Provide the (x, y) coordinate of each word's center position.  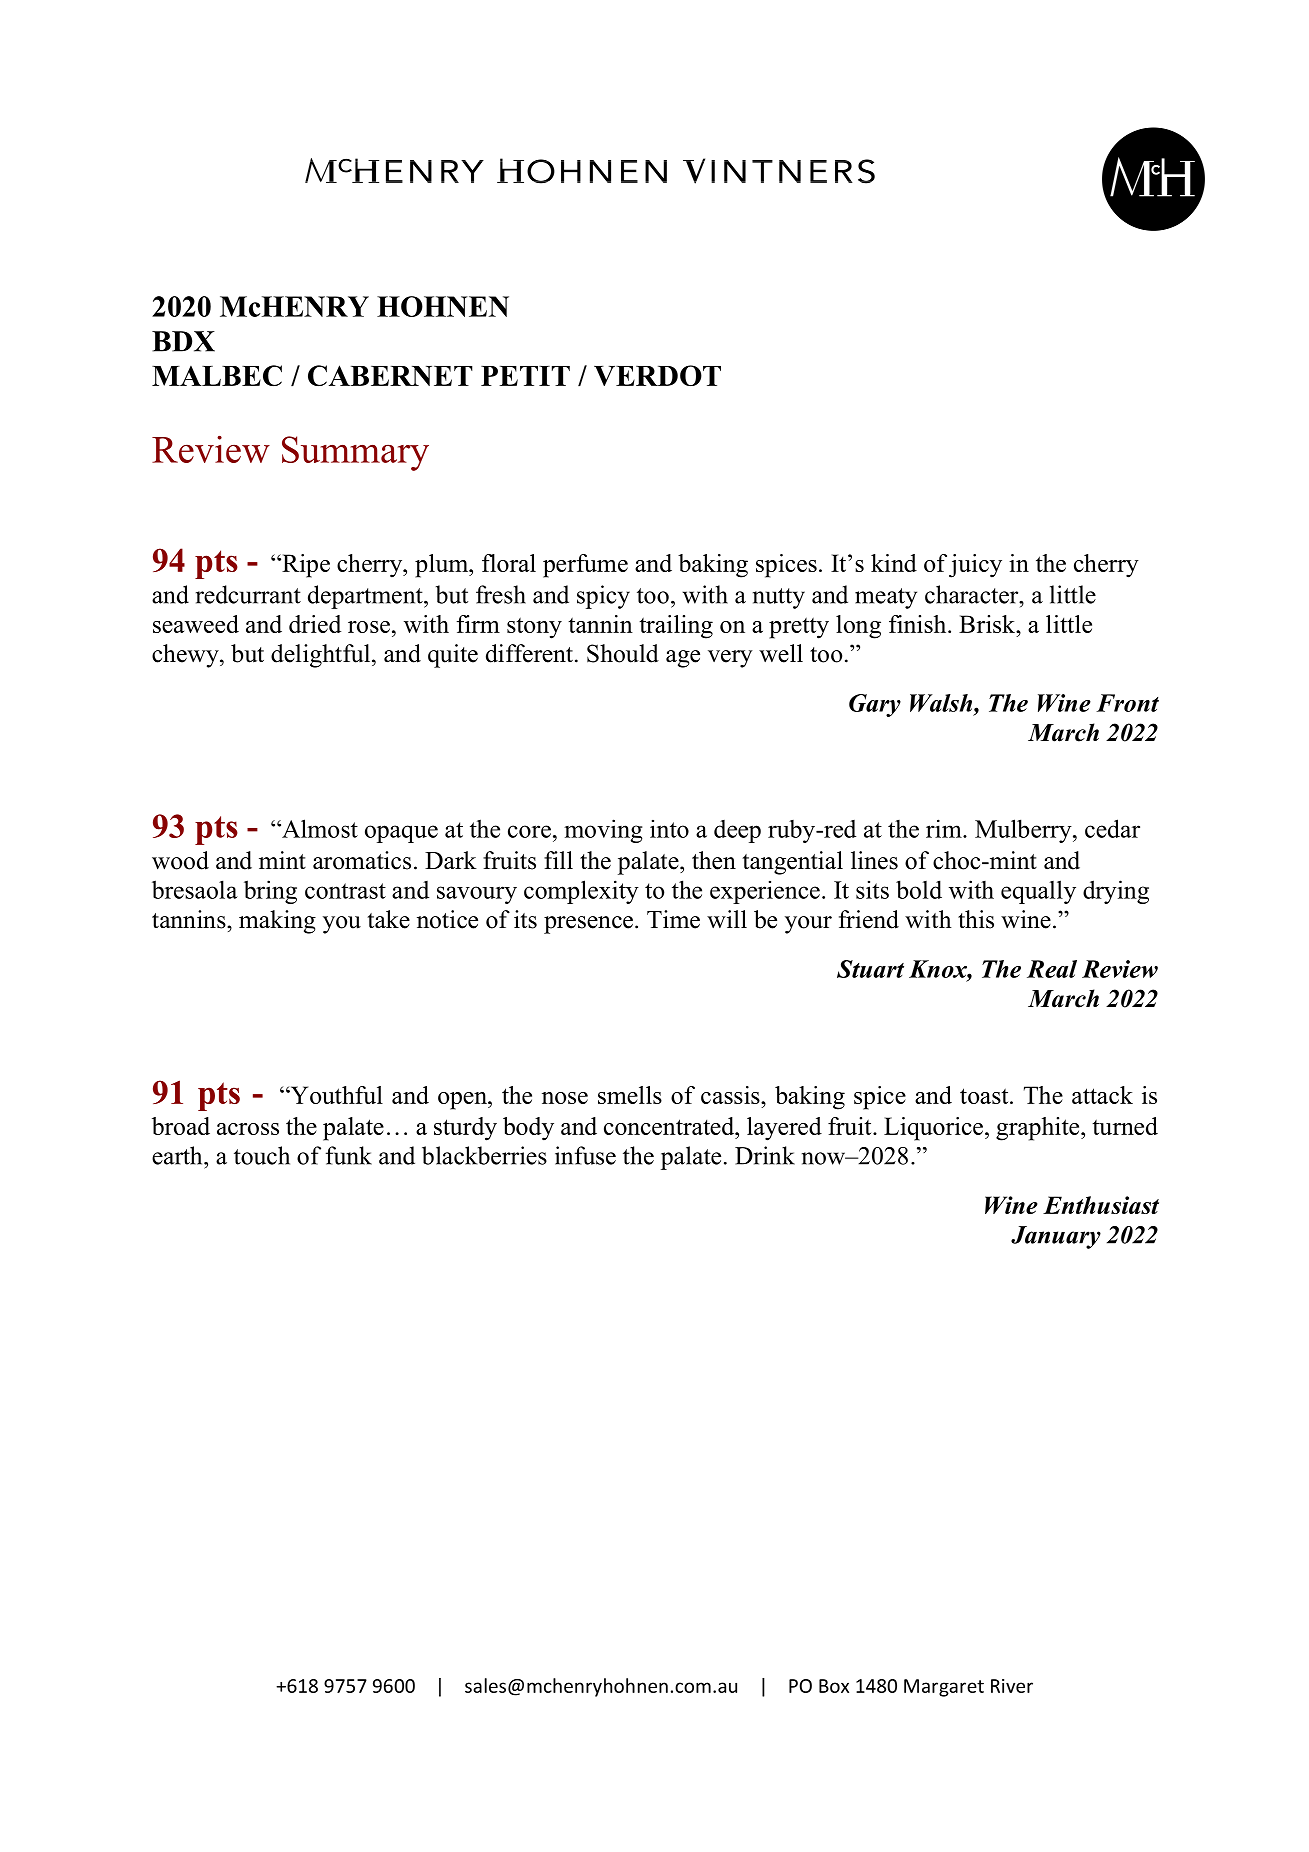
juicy (975, 566)
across (248, 1129)
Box (834, 1686)
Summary (355, 453)
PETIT (525, 376)
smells (630, 1095)
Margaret (944, 1688)
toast (985, 1096)
